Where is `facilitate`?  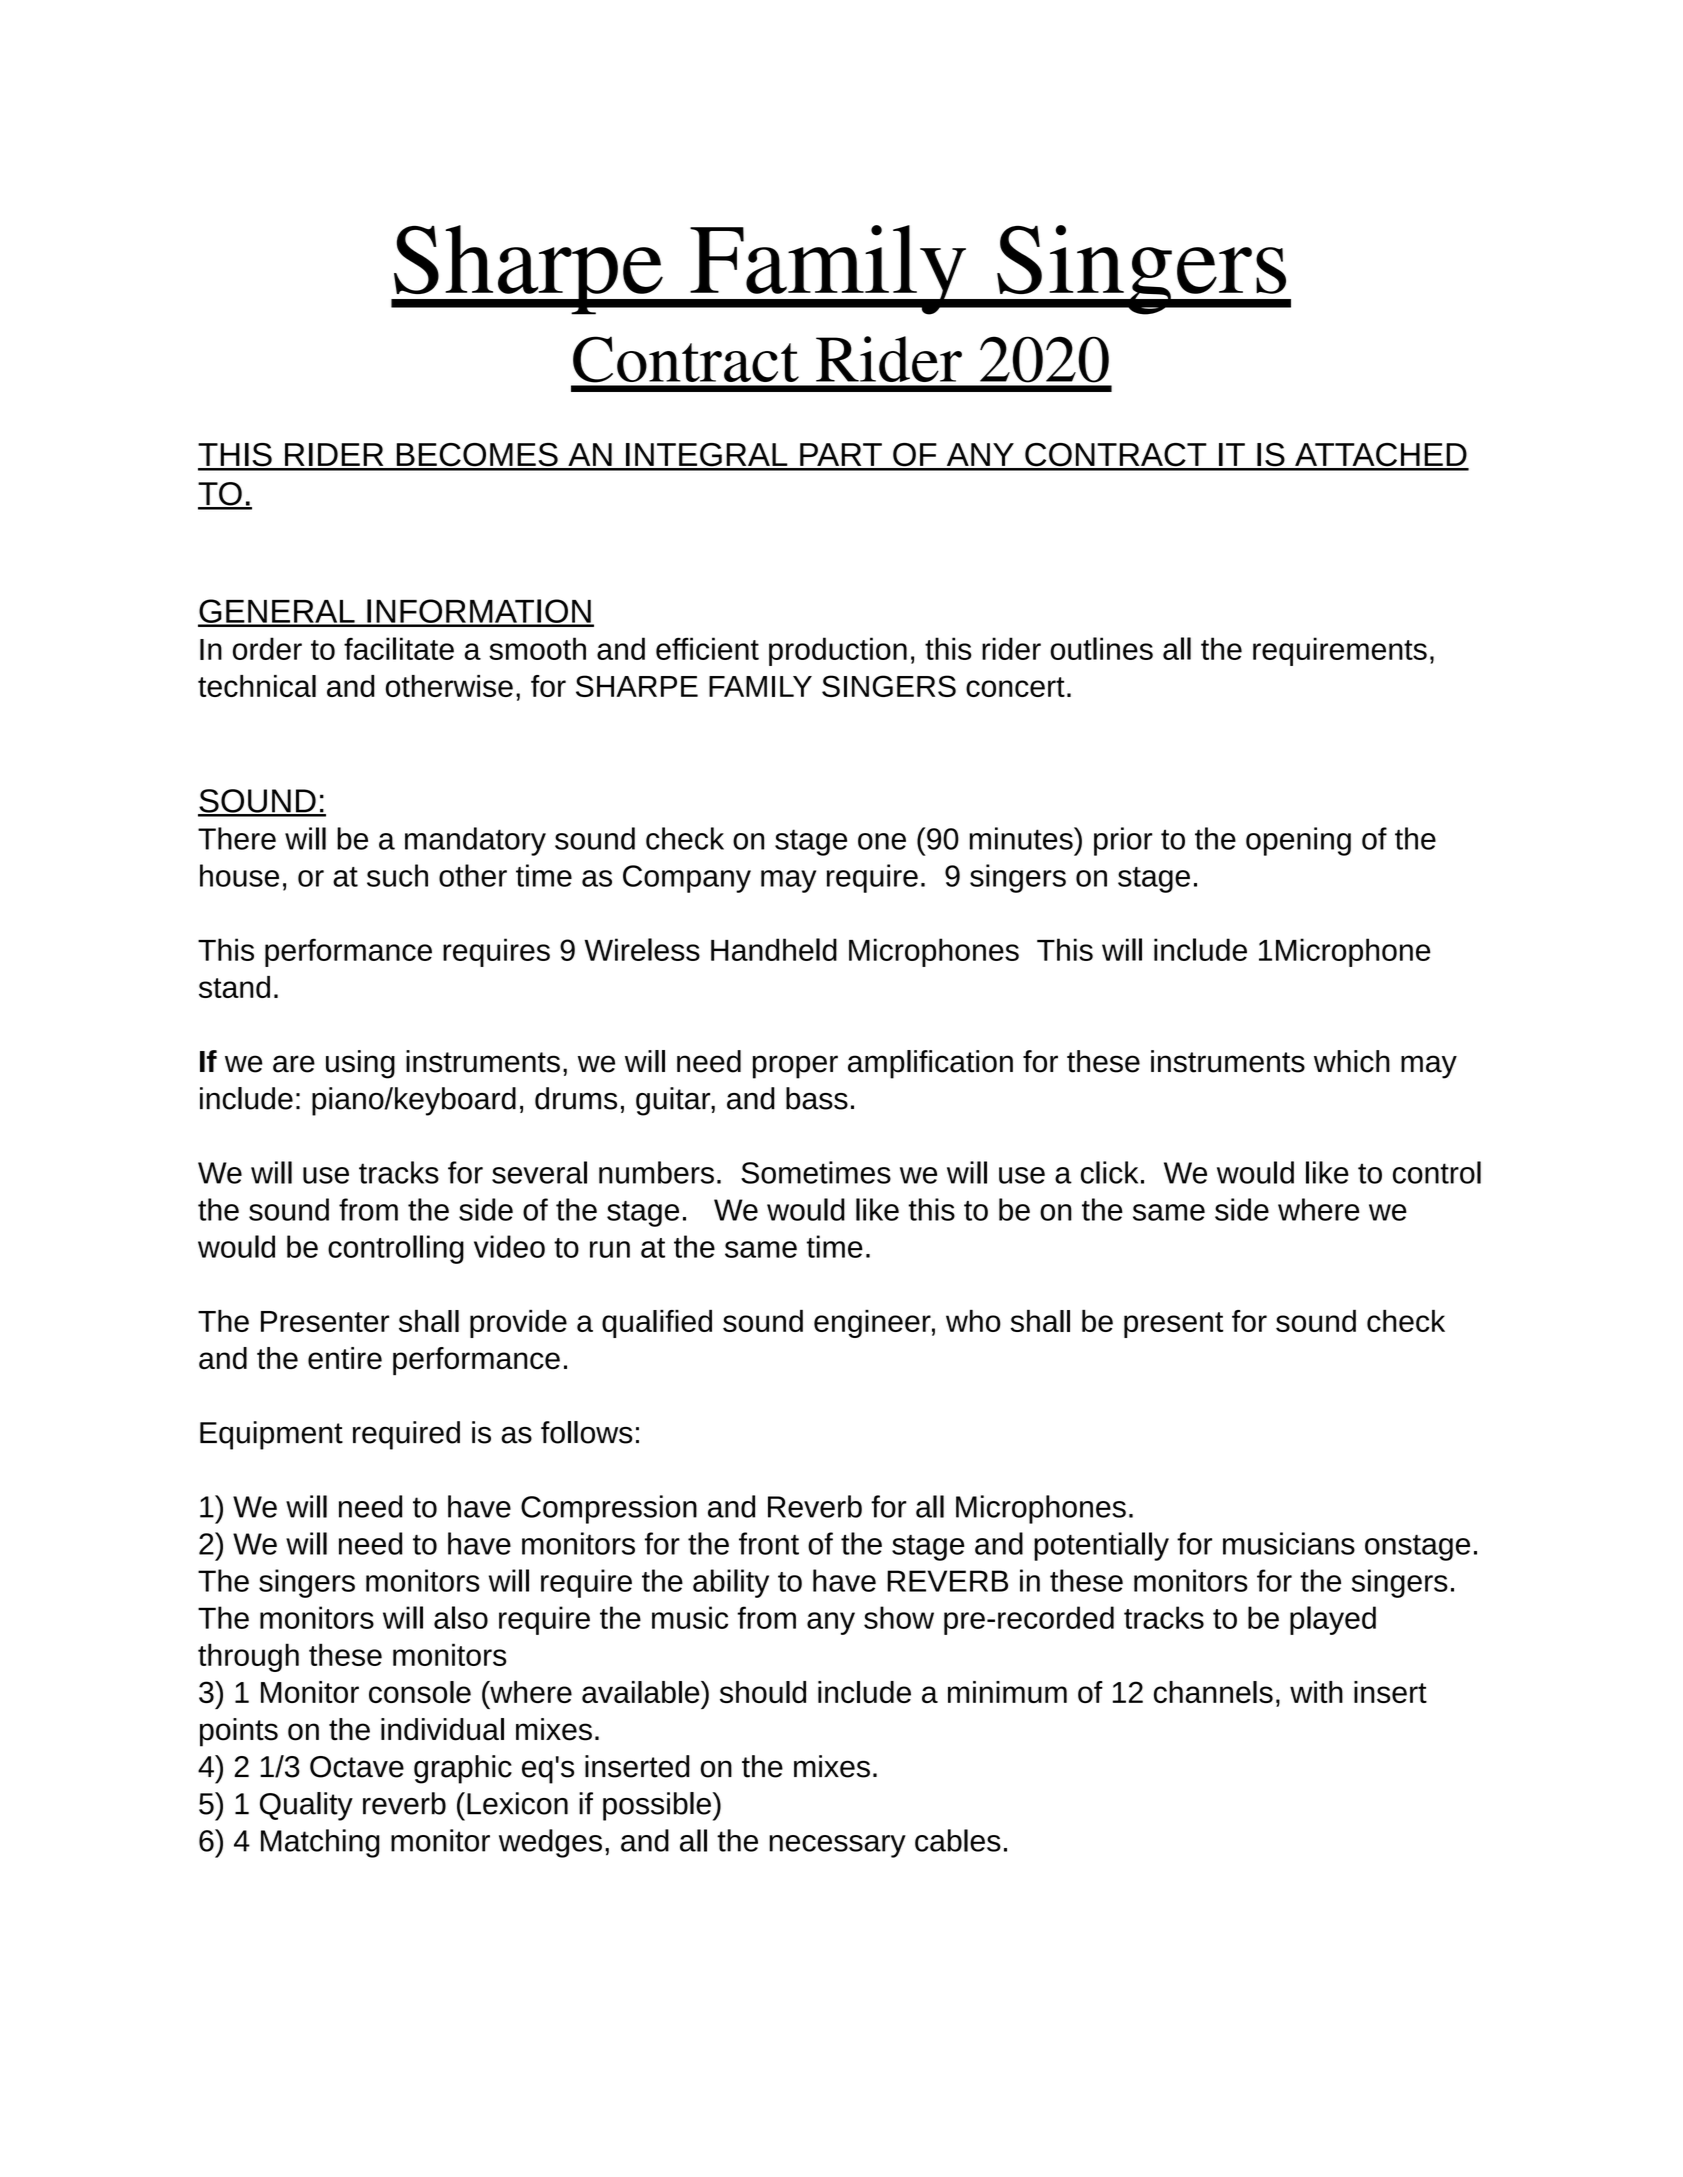 facilitate is located at coordinates (399, 648).
